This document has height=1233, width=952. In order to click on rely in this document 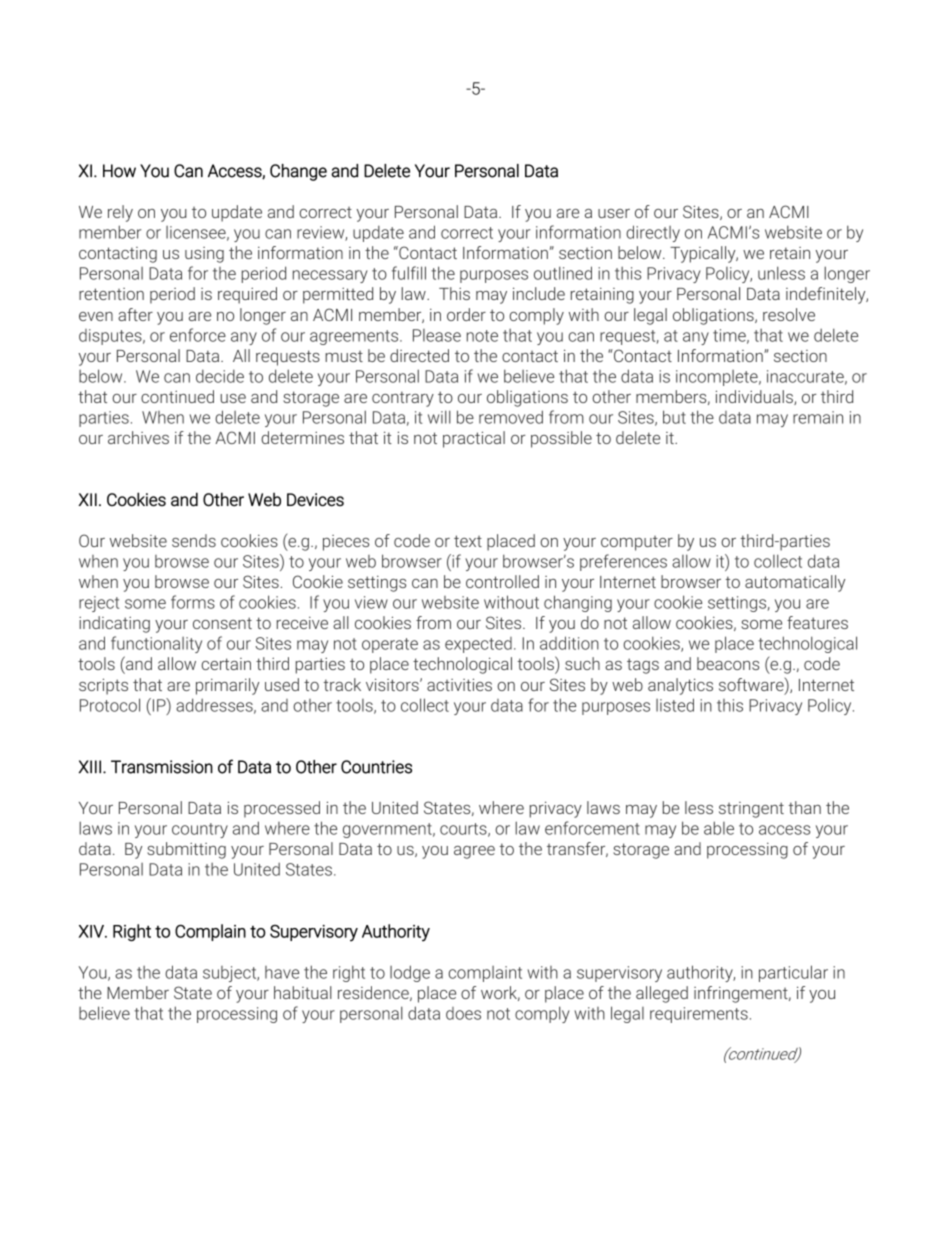, I will do `click(120, 213)`.
